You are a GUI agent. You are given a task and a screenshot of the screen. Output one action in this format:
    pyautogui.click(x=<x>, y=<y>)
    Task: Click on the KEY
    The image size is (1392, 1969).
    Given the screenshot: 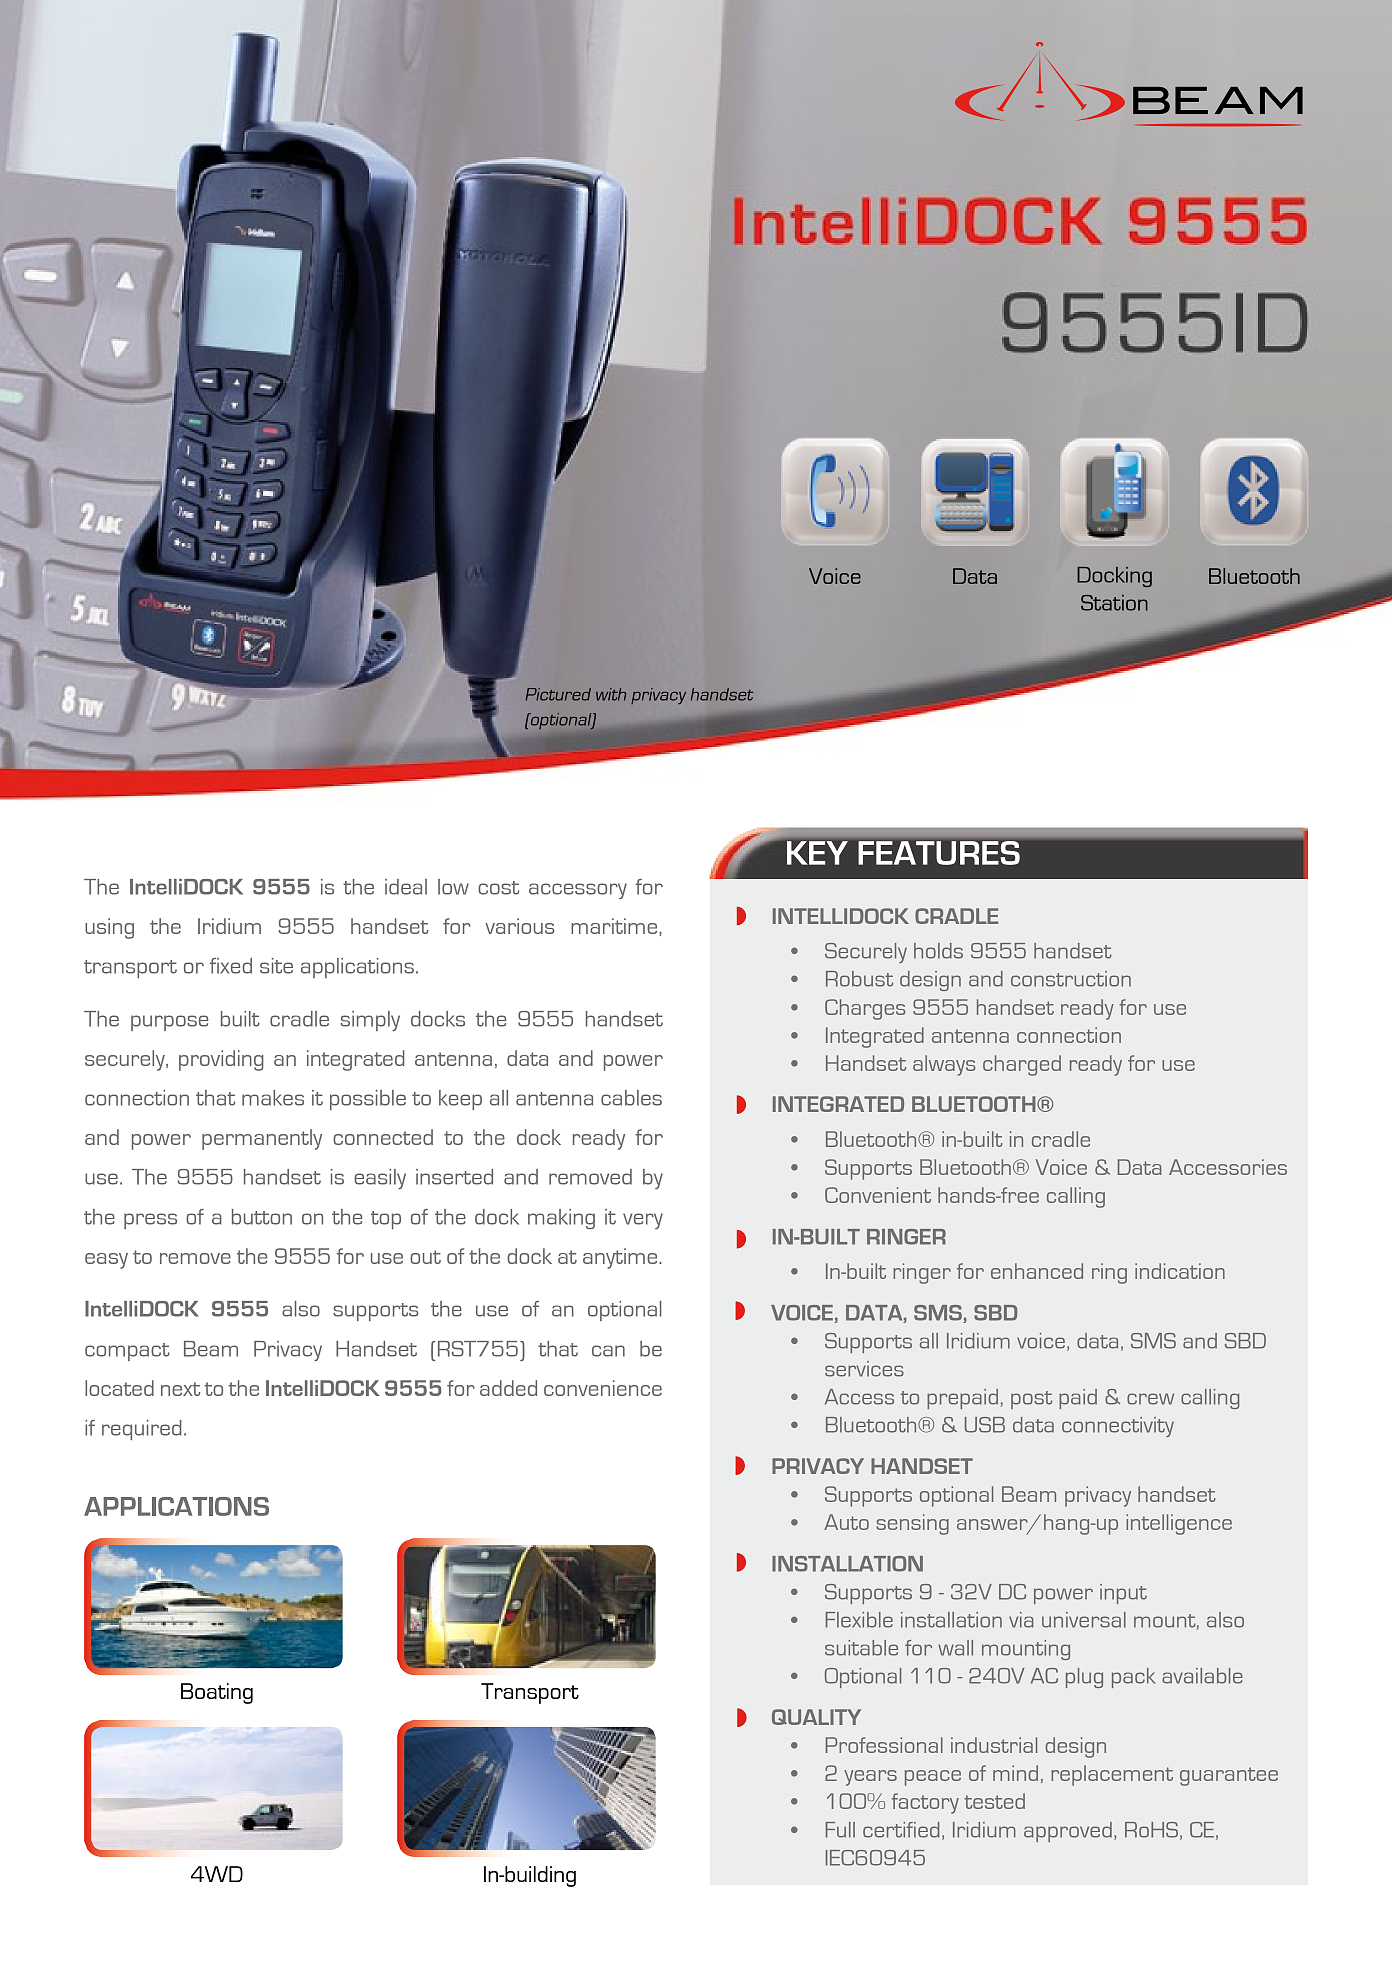 What is the action you would take?
    pyautogui.click(x=817, y=853)
